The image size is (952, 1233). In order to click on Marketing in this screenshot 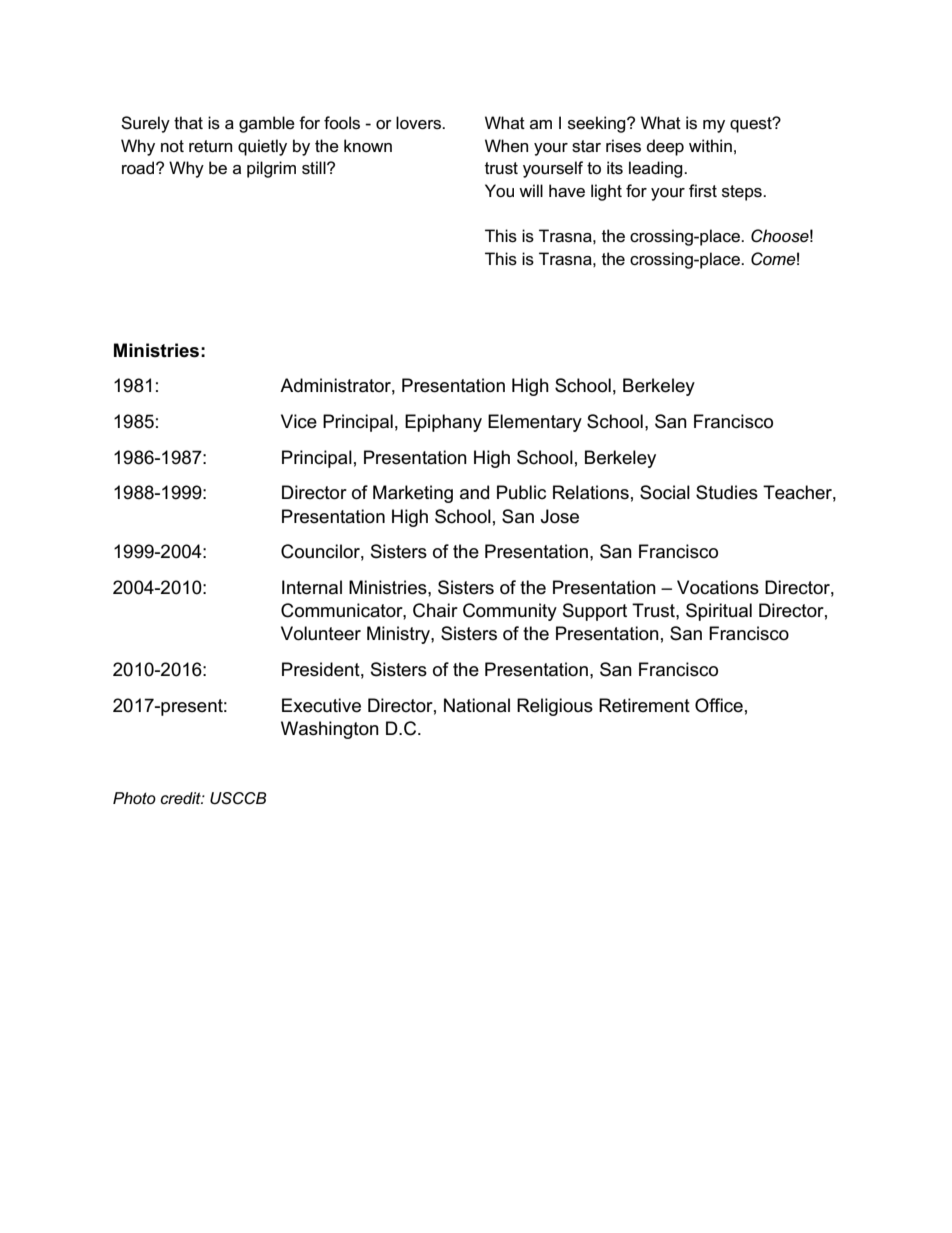, I will do `click(413, 494)`.
